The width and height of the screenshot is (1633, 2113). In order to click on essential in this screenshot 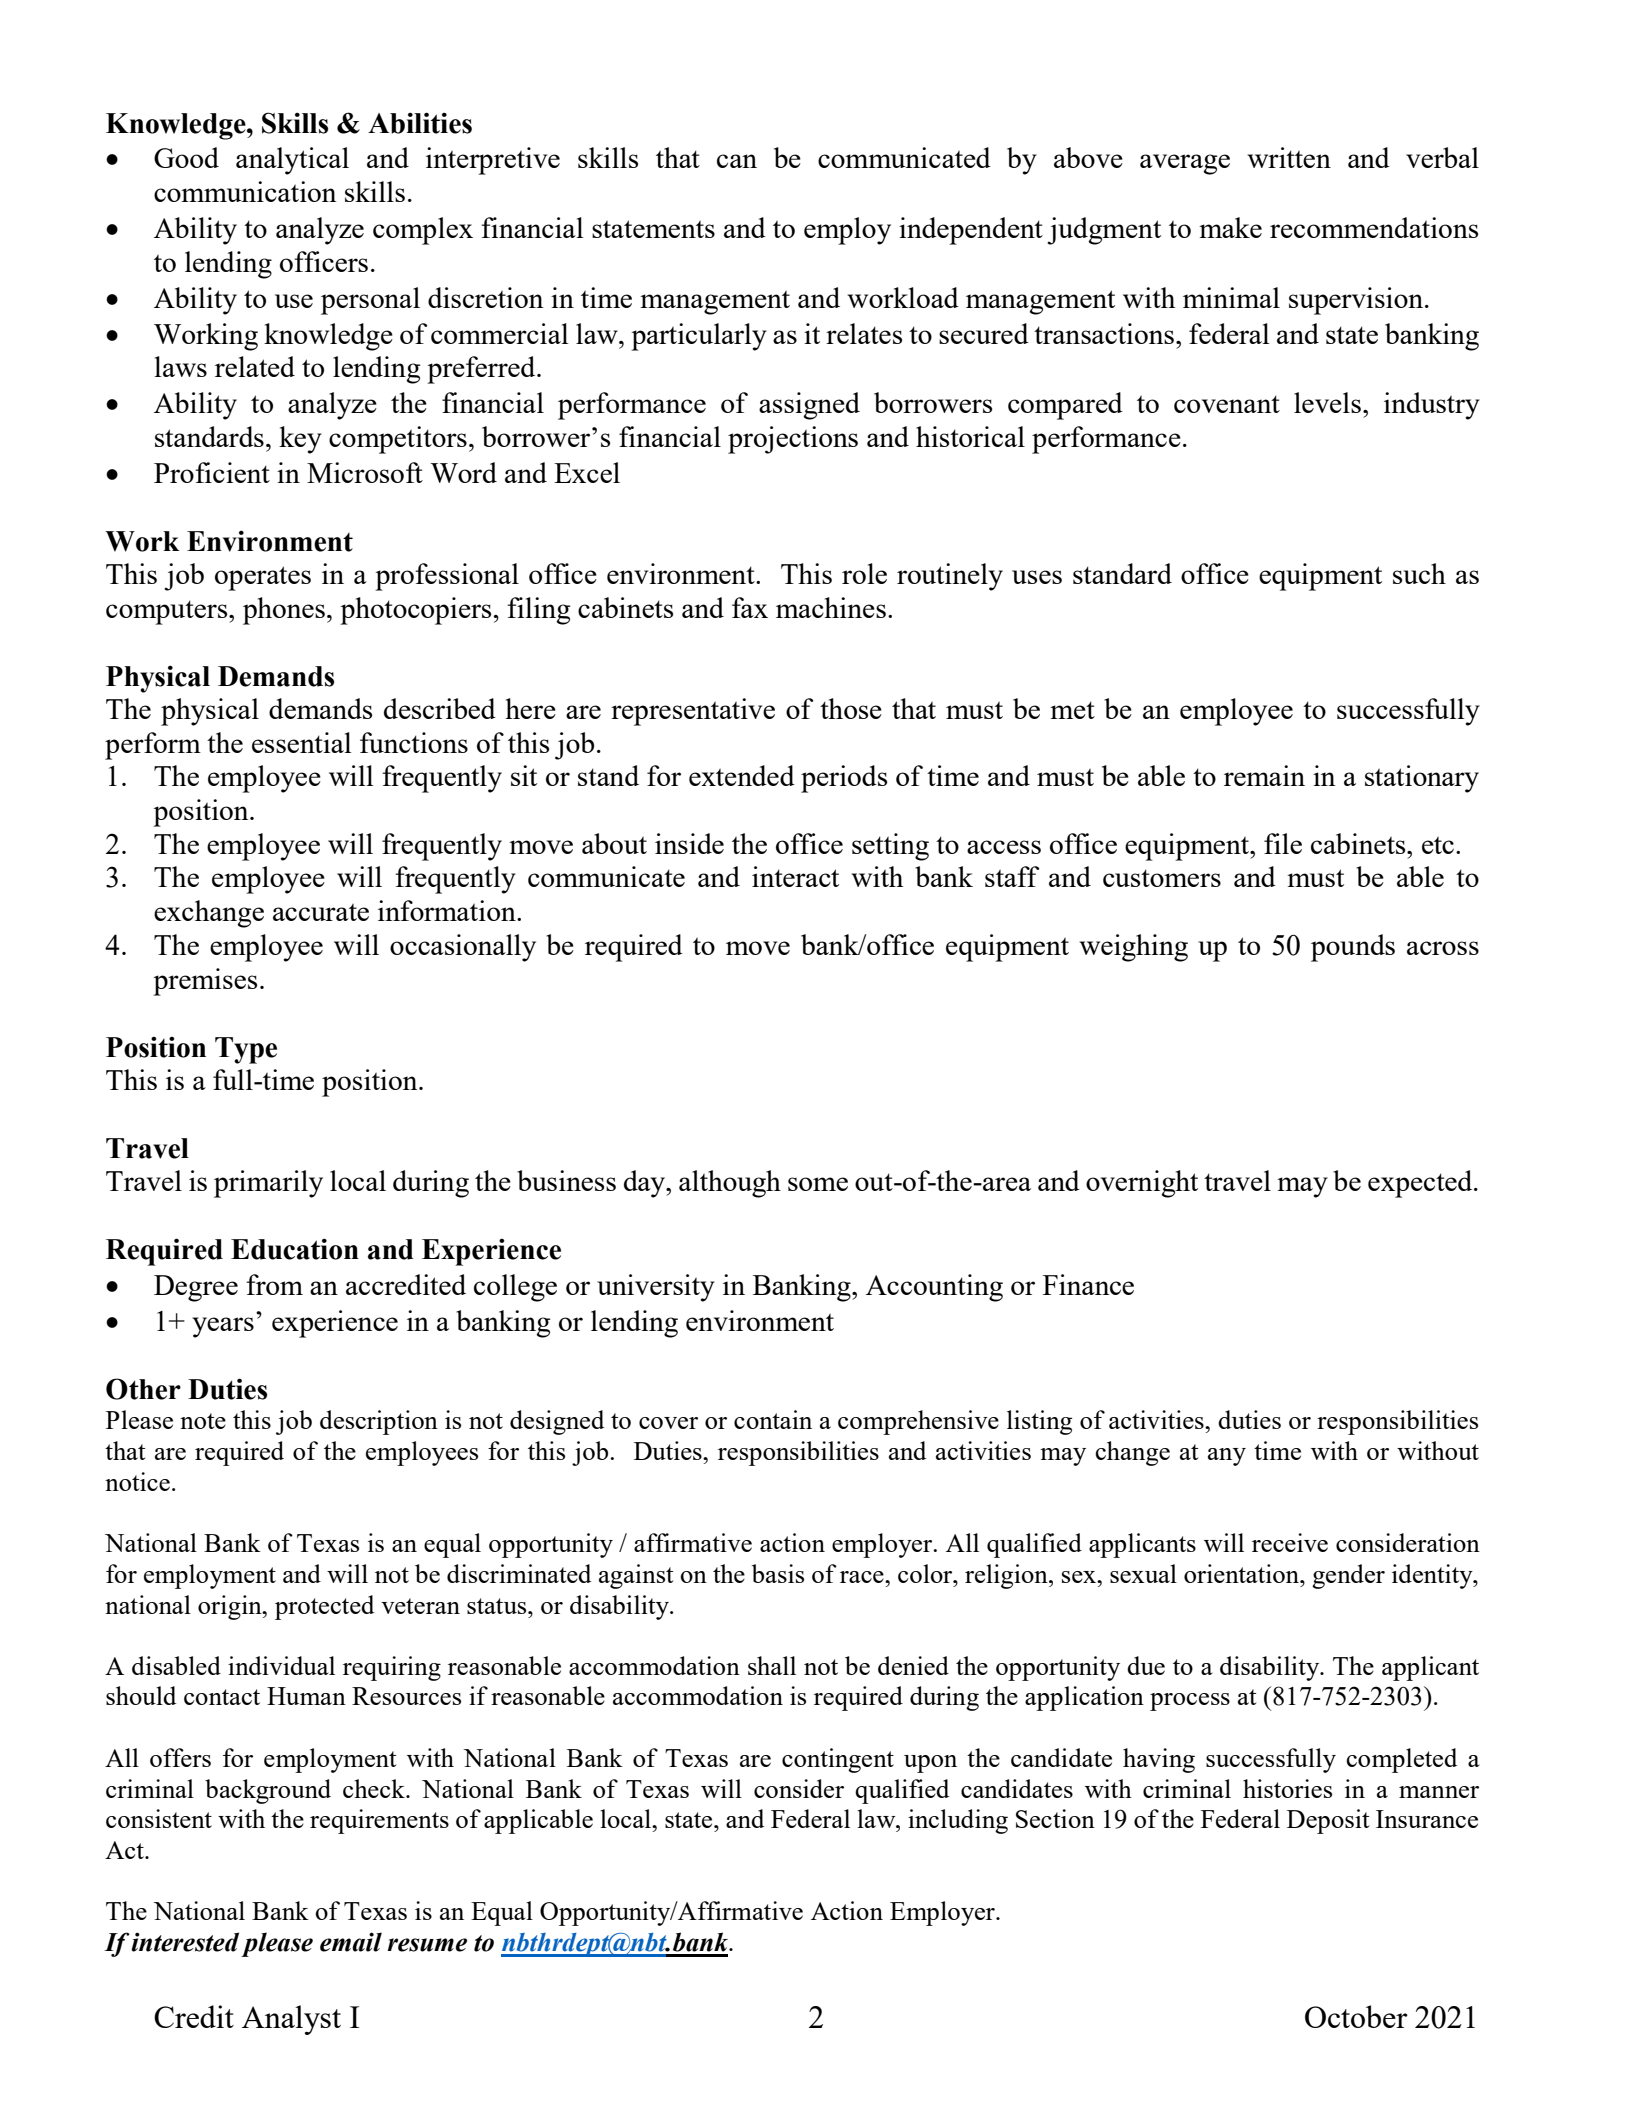, I will do `click(301, 742)`.
